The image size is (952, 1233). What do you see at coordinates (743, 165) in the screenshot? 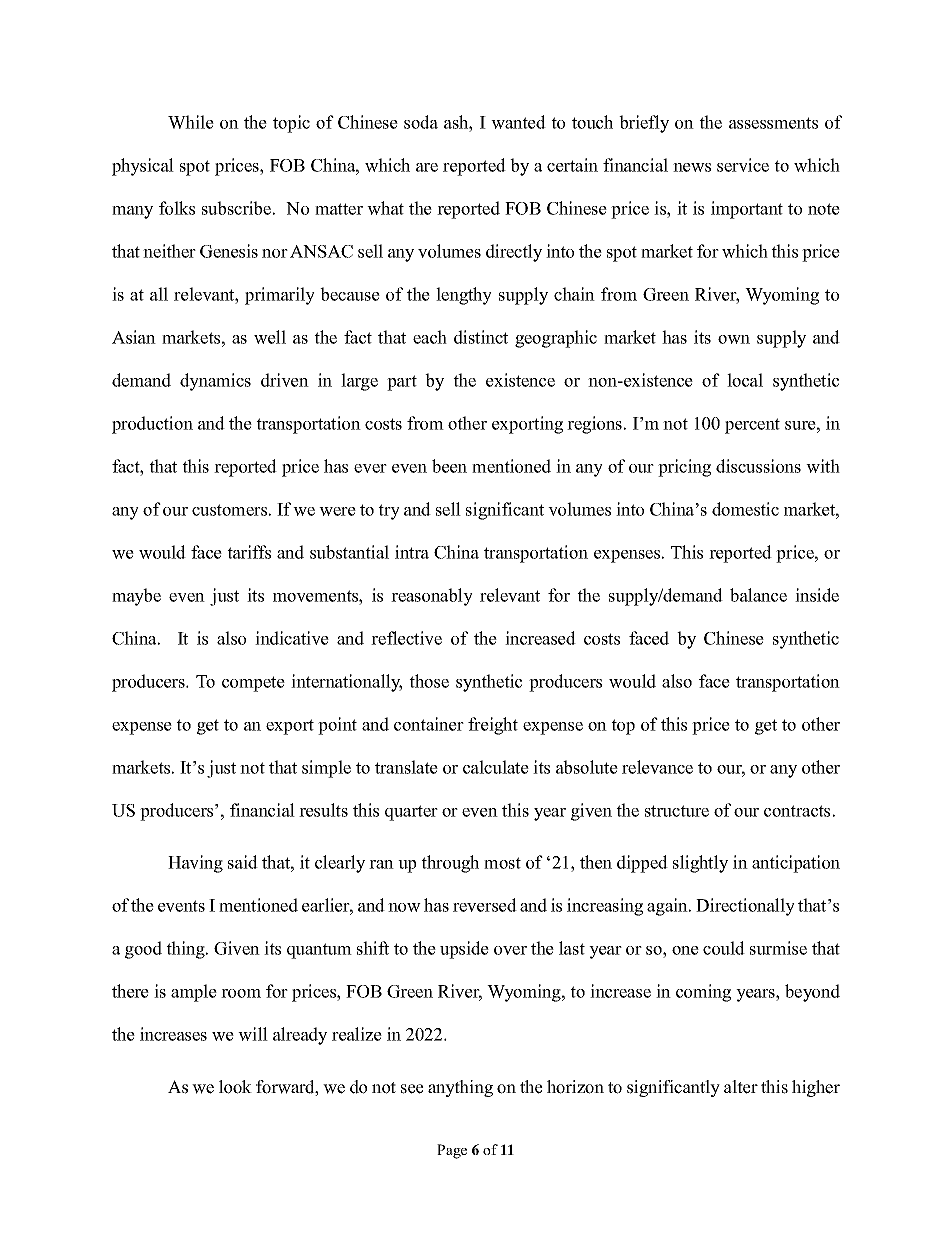
I see `service` at bounding box center [743, 165].
